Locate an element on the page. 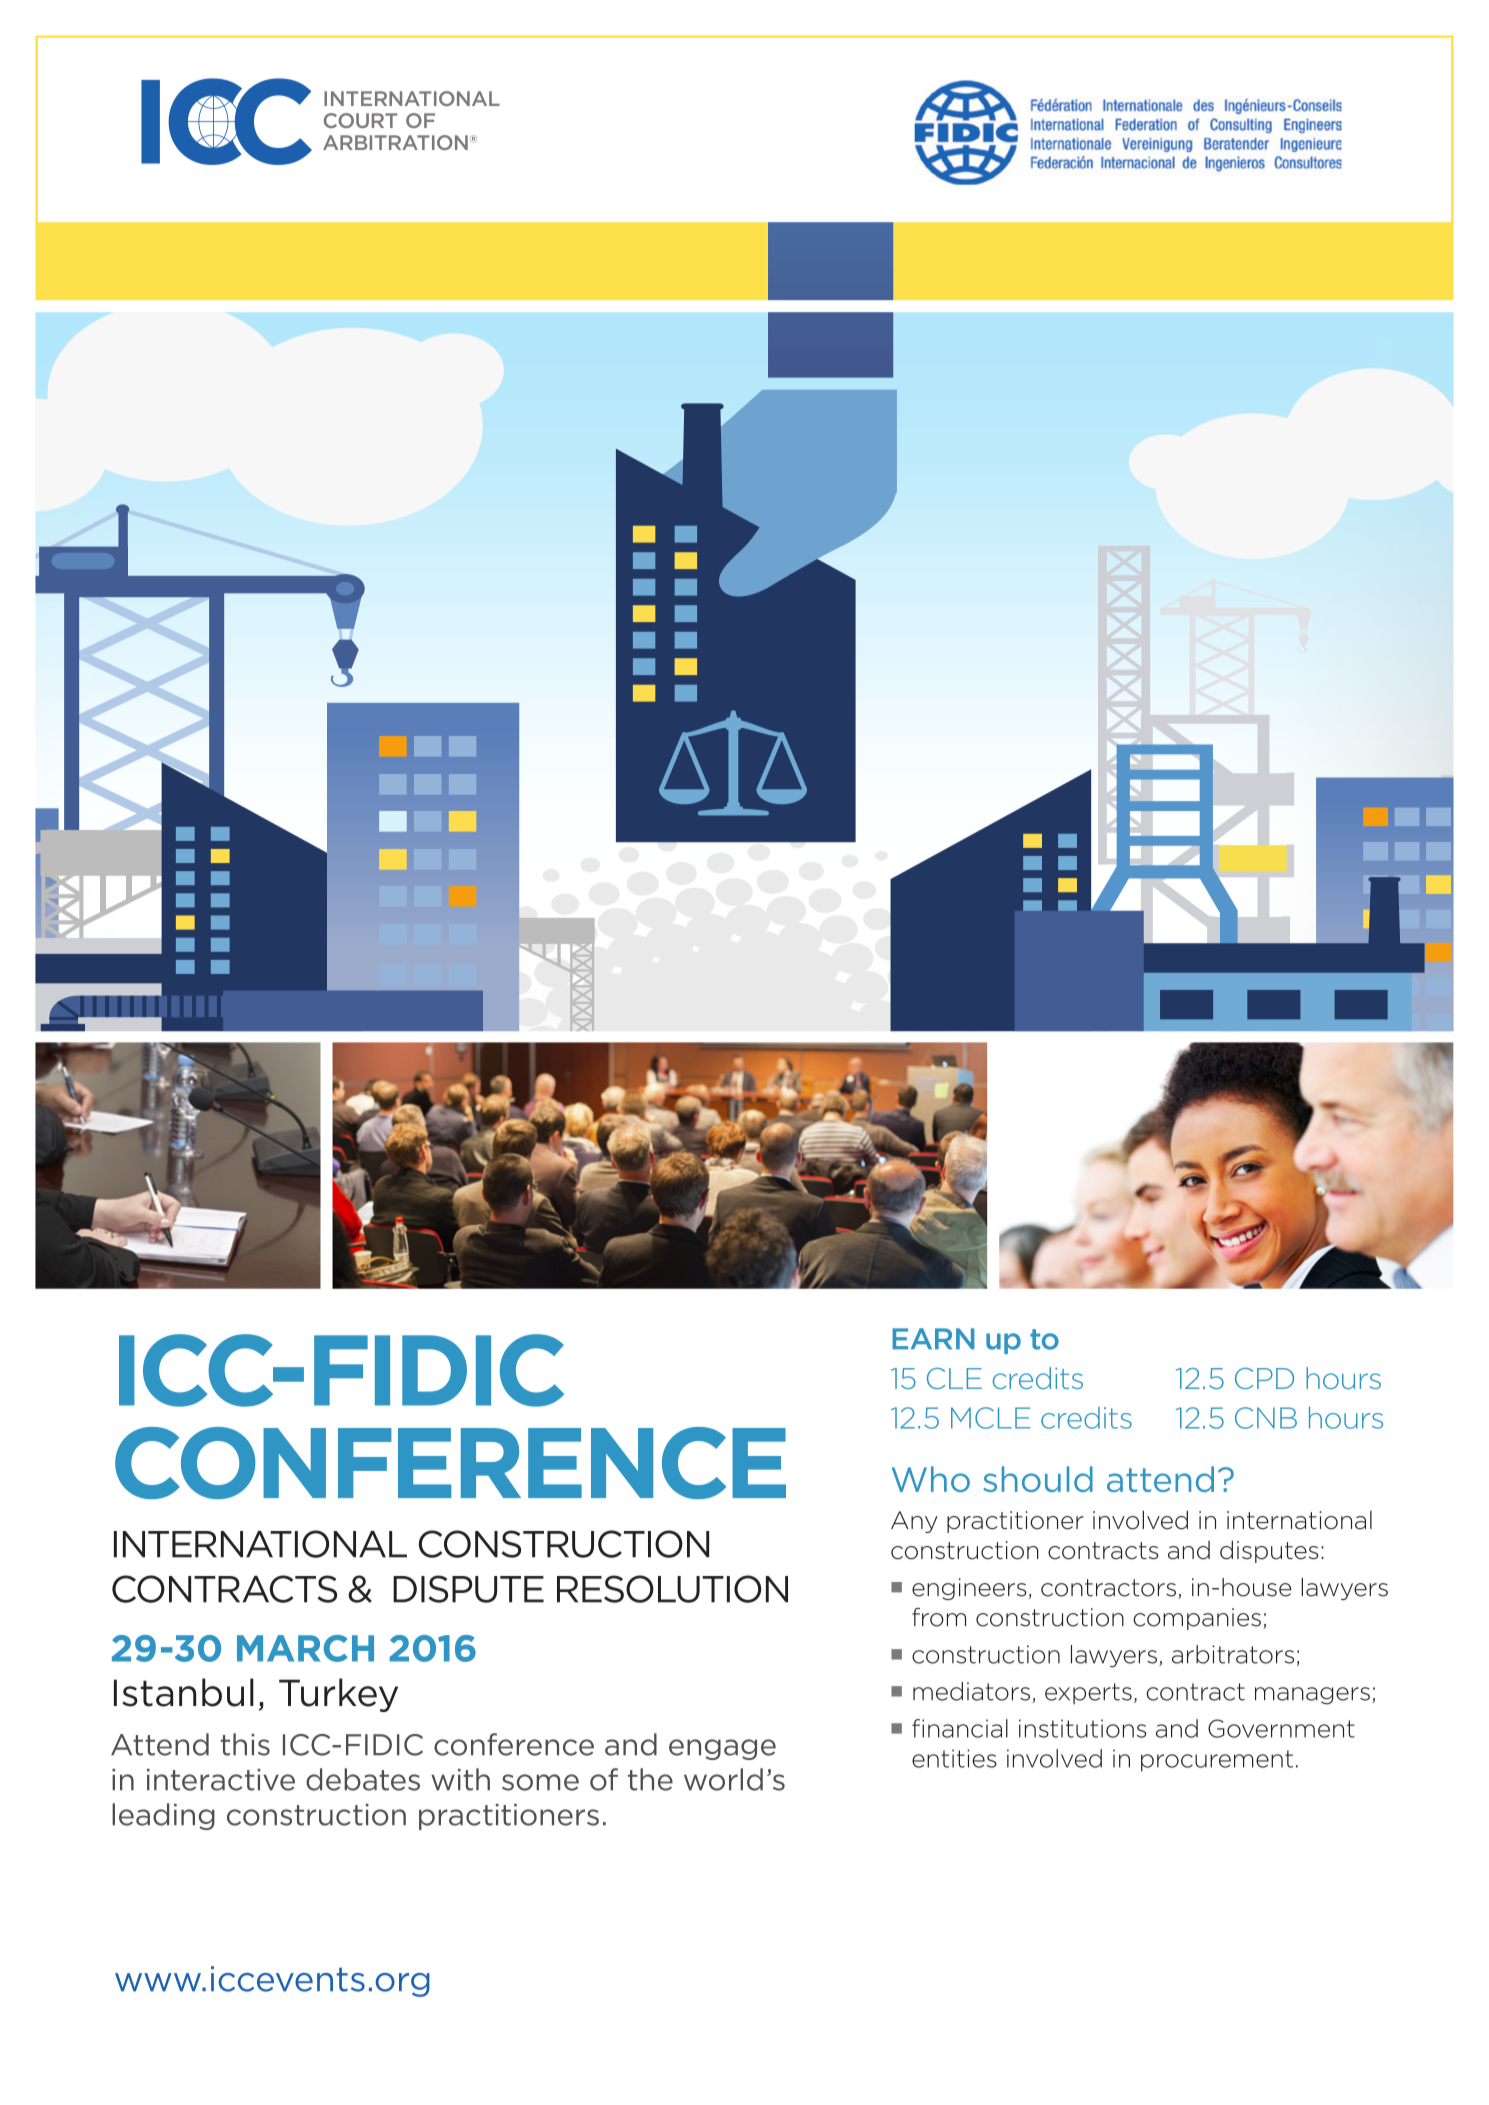 Image resolution: width=1489 pixels, height=2105 pixels. procurement is located at coordinates (1217, 1761).
